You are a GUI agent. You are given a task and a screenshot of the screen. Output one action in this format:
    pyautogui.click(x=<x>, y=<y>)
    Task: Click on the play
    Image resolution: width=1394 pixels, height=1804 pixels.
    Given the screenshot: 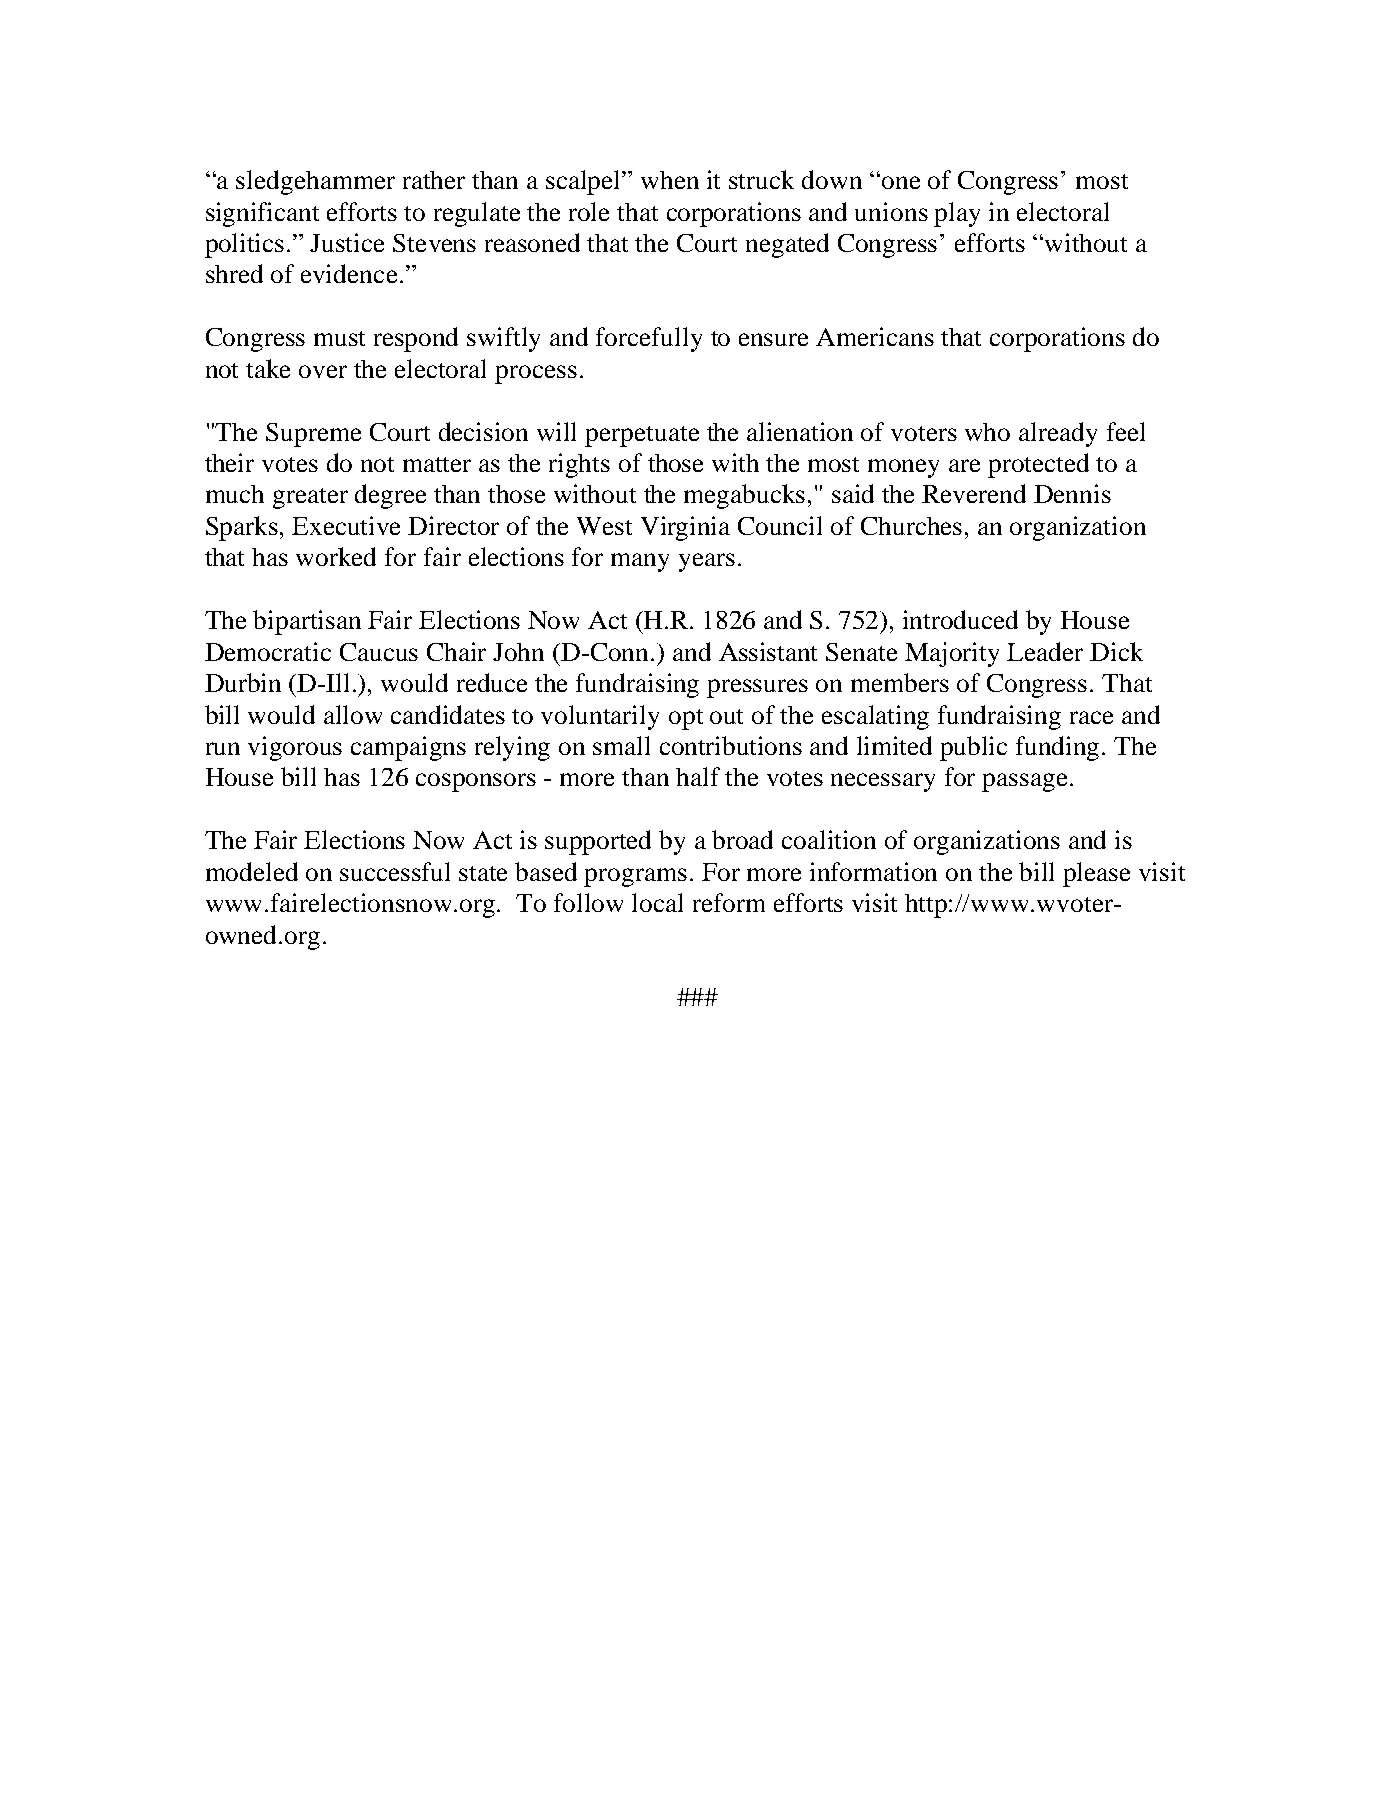 What is the action you would take?
    pyautogui.click(x=957, y=214)
